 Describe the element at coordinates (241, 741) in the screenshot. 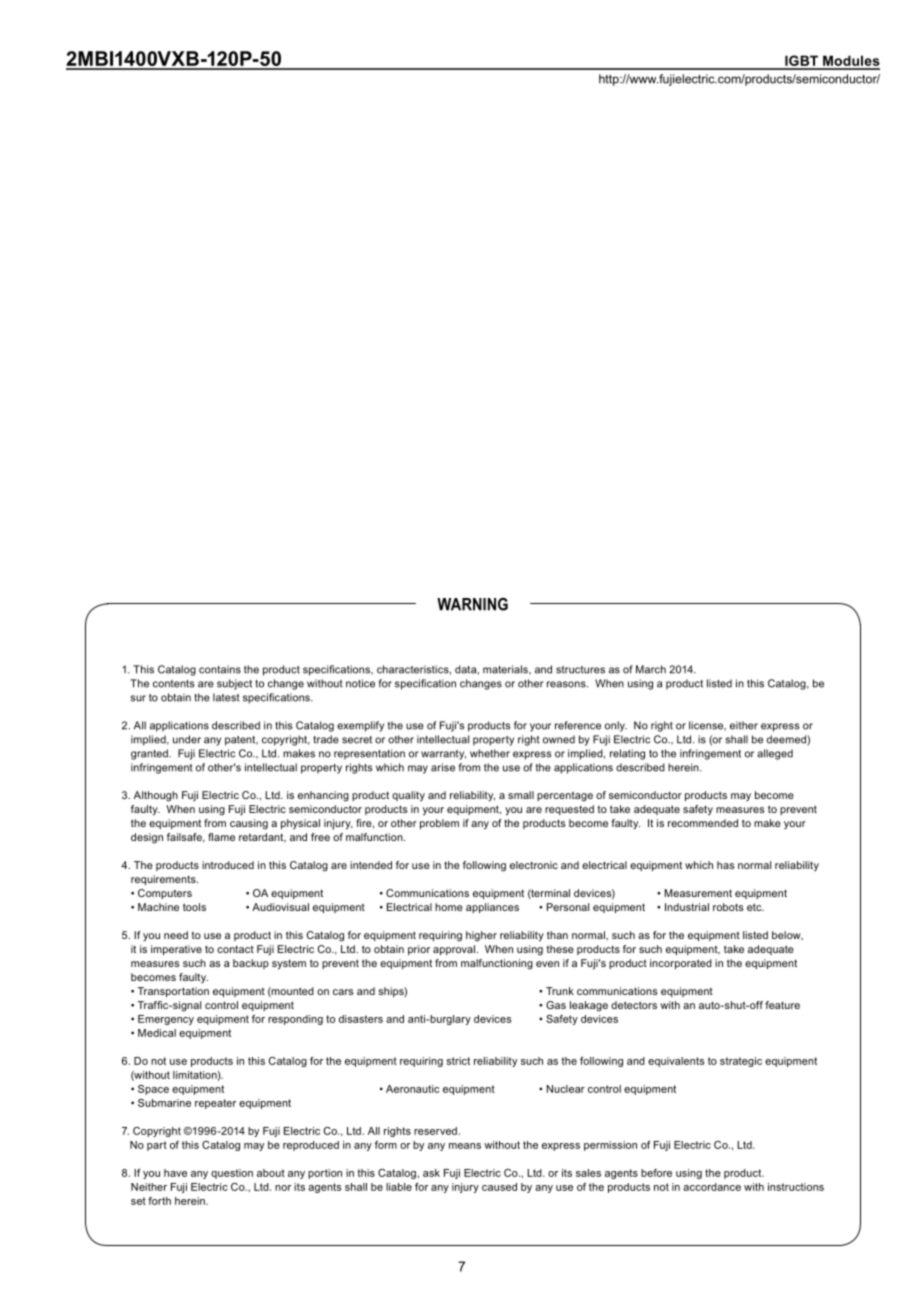

I see `patent` at that location.
